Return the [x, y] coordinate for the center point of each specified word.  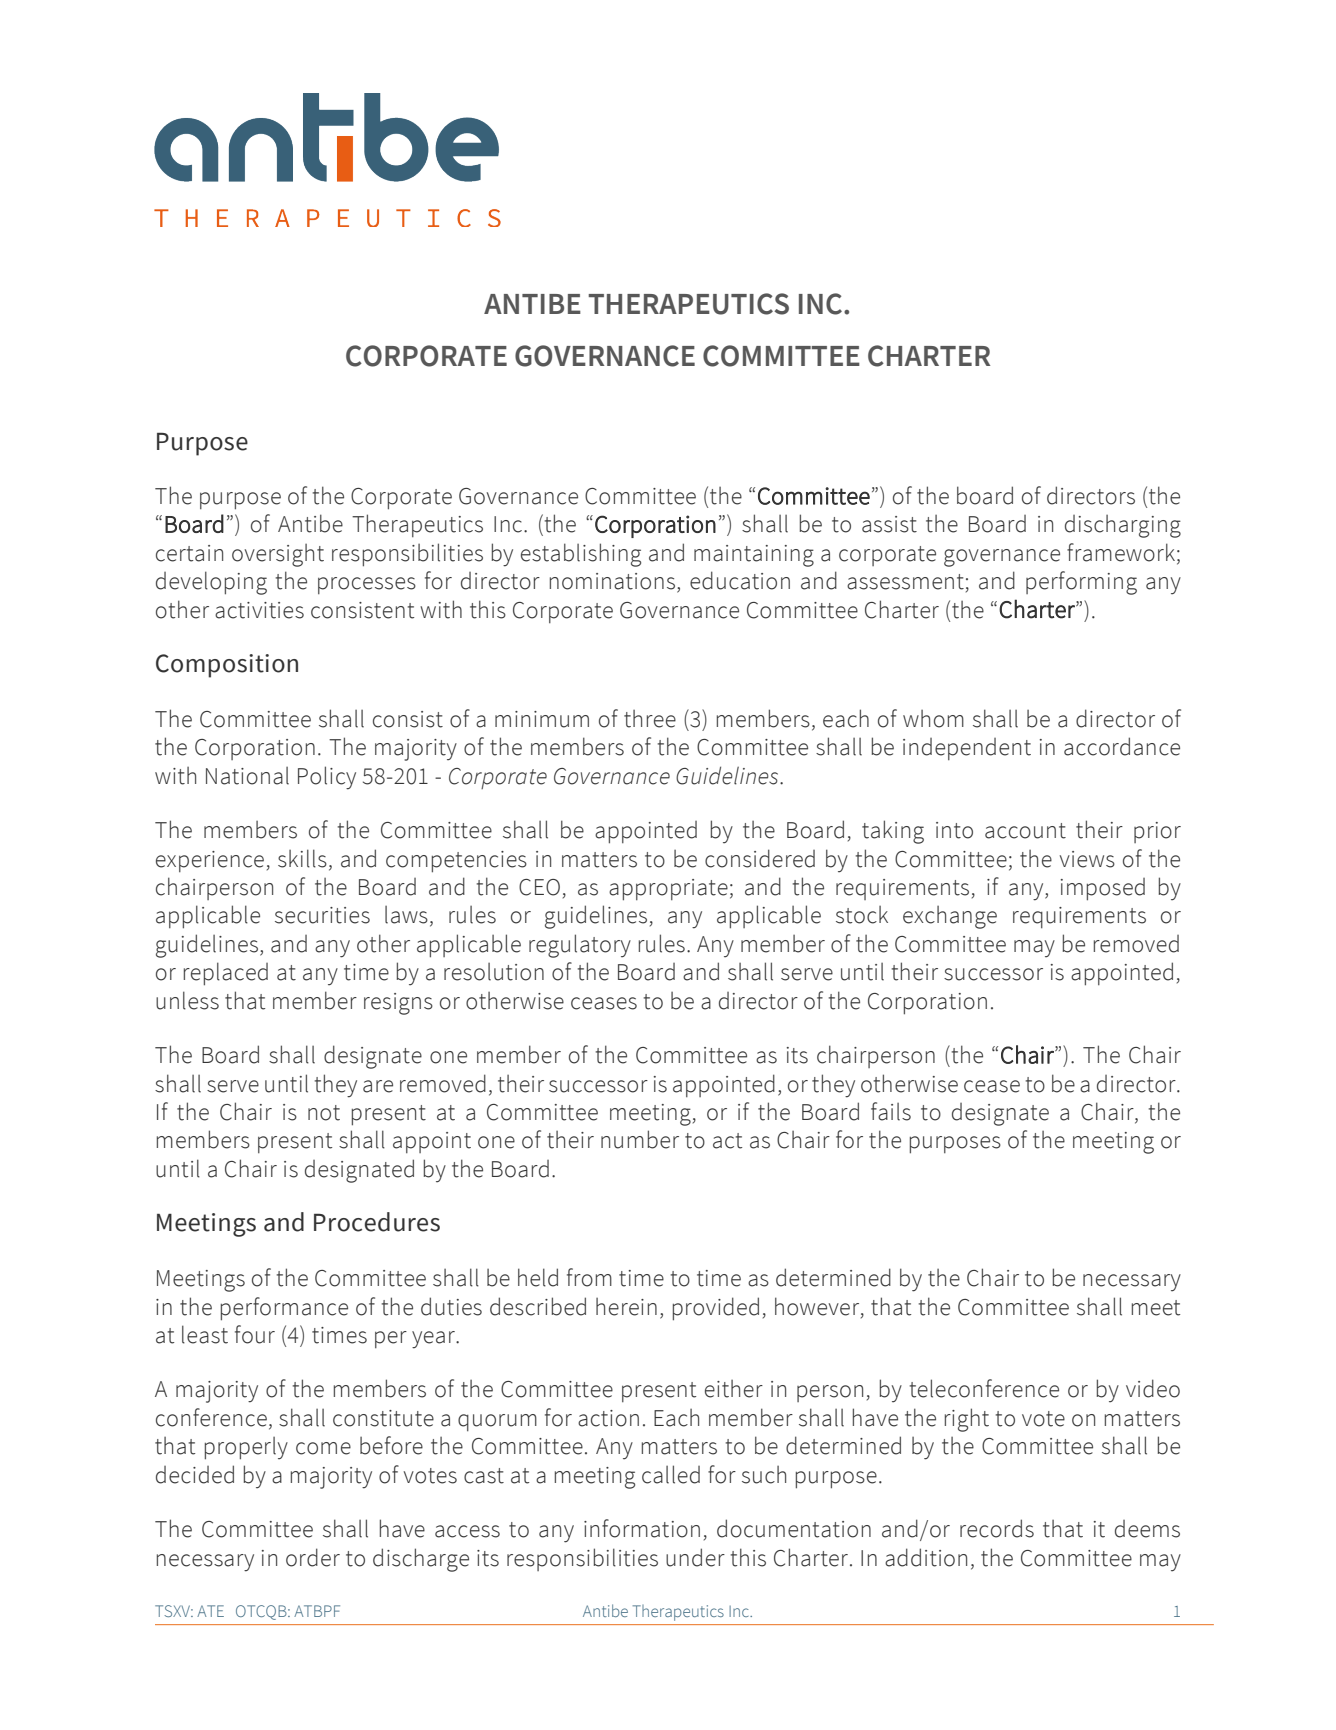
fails [891, 1111]
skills [302, 858]
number [640, 1139]
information [642, 1528]
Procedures [377, 1222]
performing [1081, 583]
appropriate [668, 890]
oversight [278, 555]
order [313, 1557]
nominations [612, 581]
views [1087, 859]
